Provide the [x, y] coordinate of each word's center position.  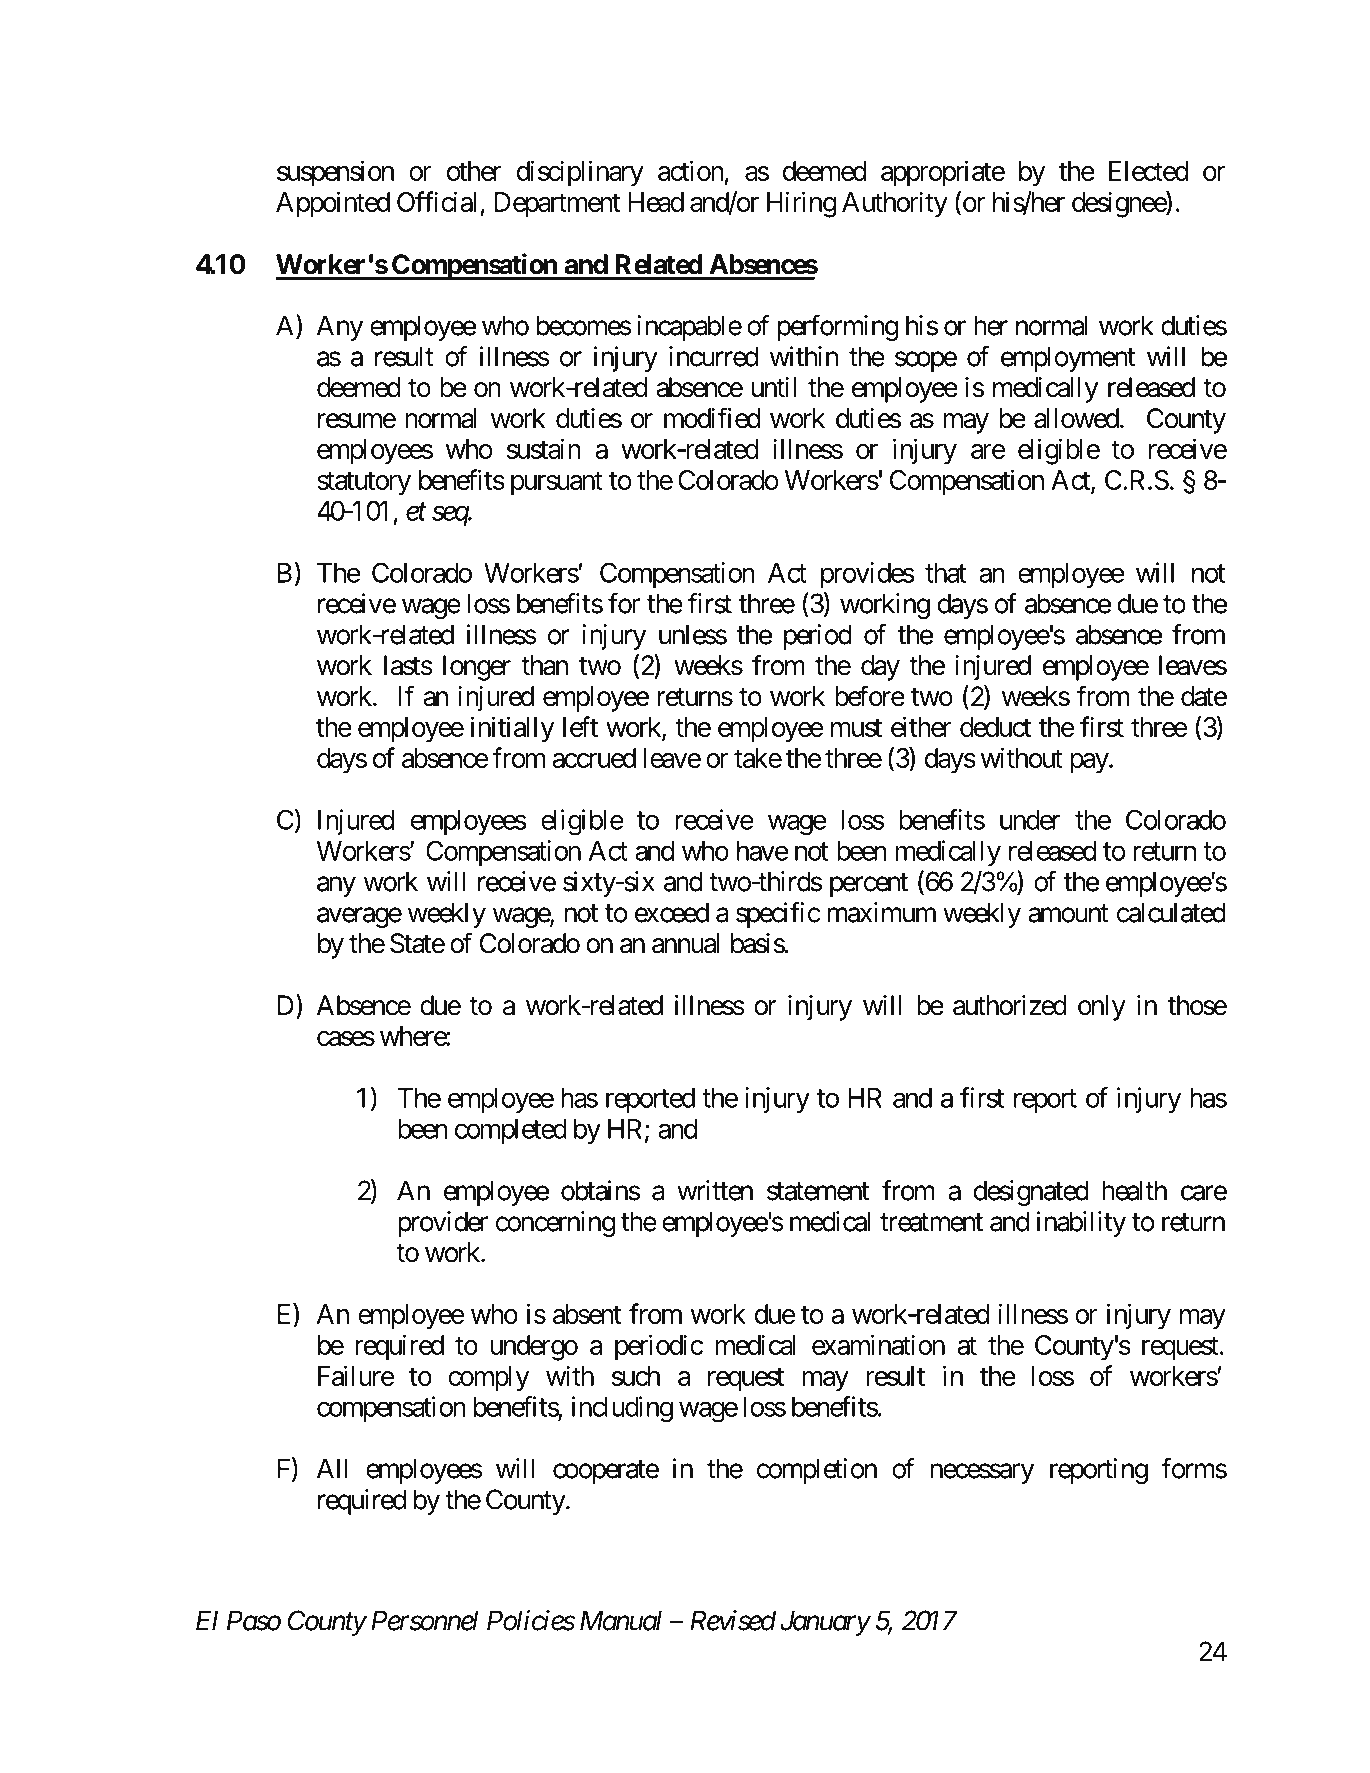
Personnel [424, 1620]
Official [436, 201]
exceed [672, 912]
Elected [1148, 171]
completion [817, 1471]
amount [1069, 913]
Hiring [801, 204]
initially [513, 729]
